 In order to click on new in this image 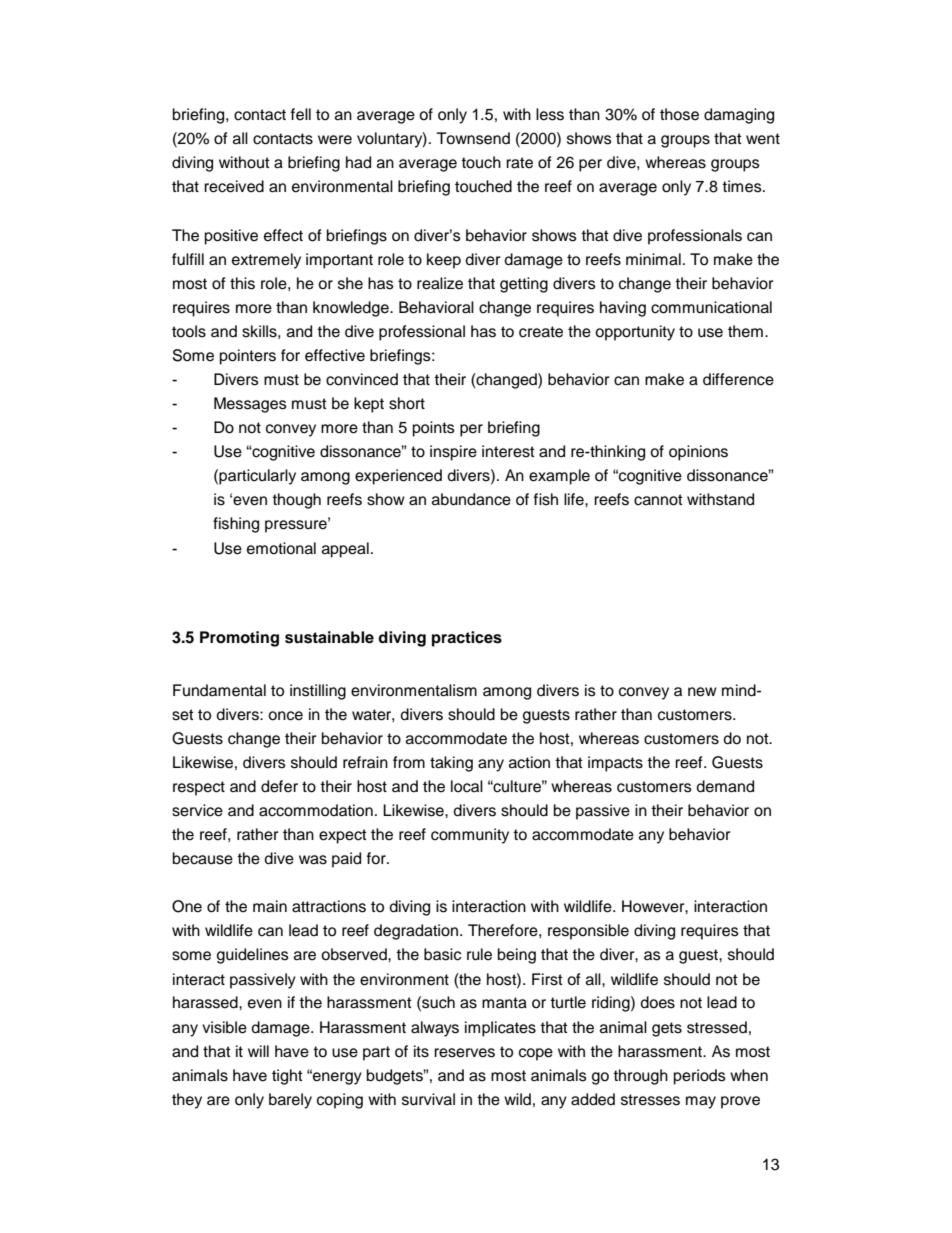, I will do `click(702, 692)`.
